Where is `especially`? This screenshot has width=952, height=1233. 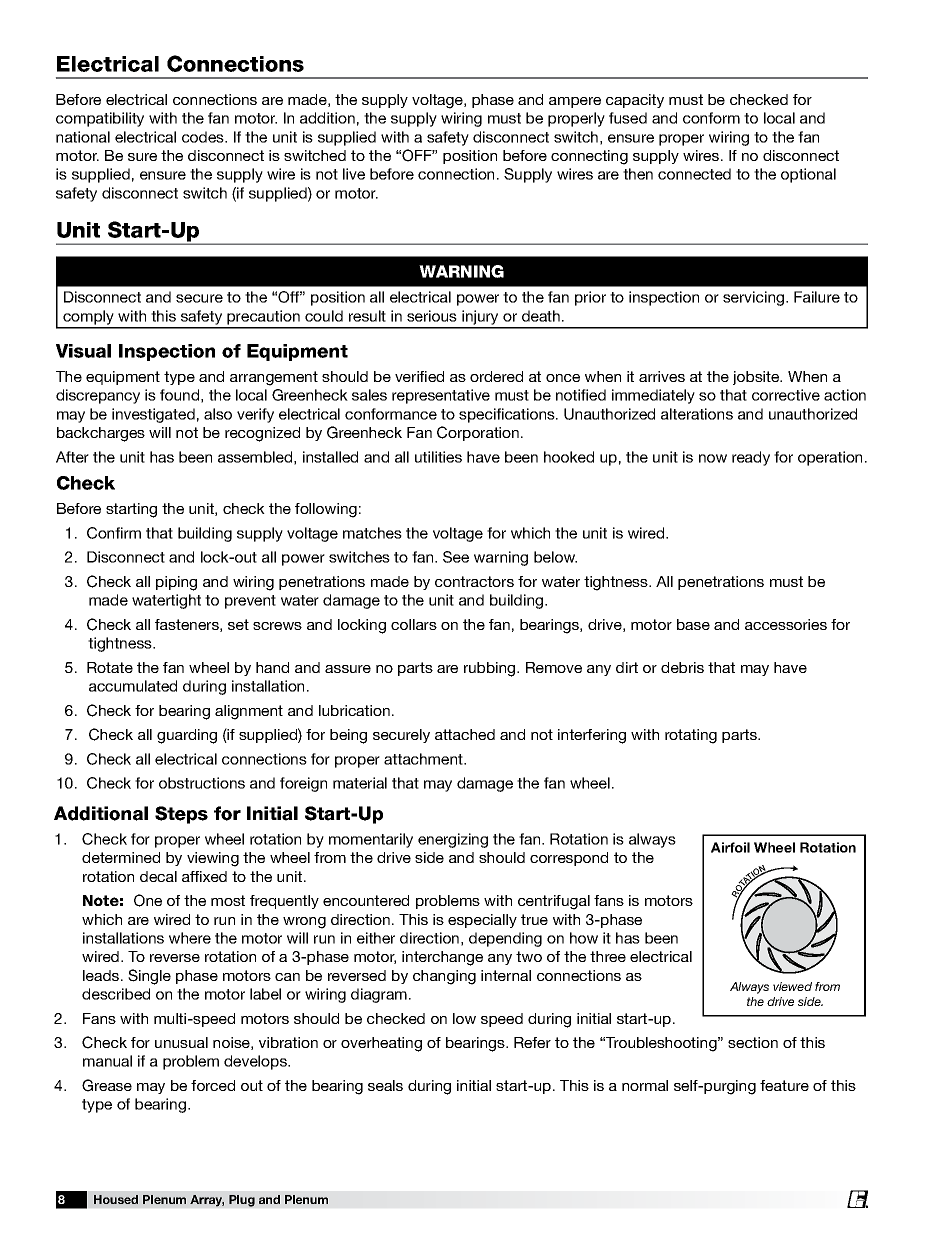 especially is located at coordinates (482, 921).
